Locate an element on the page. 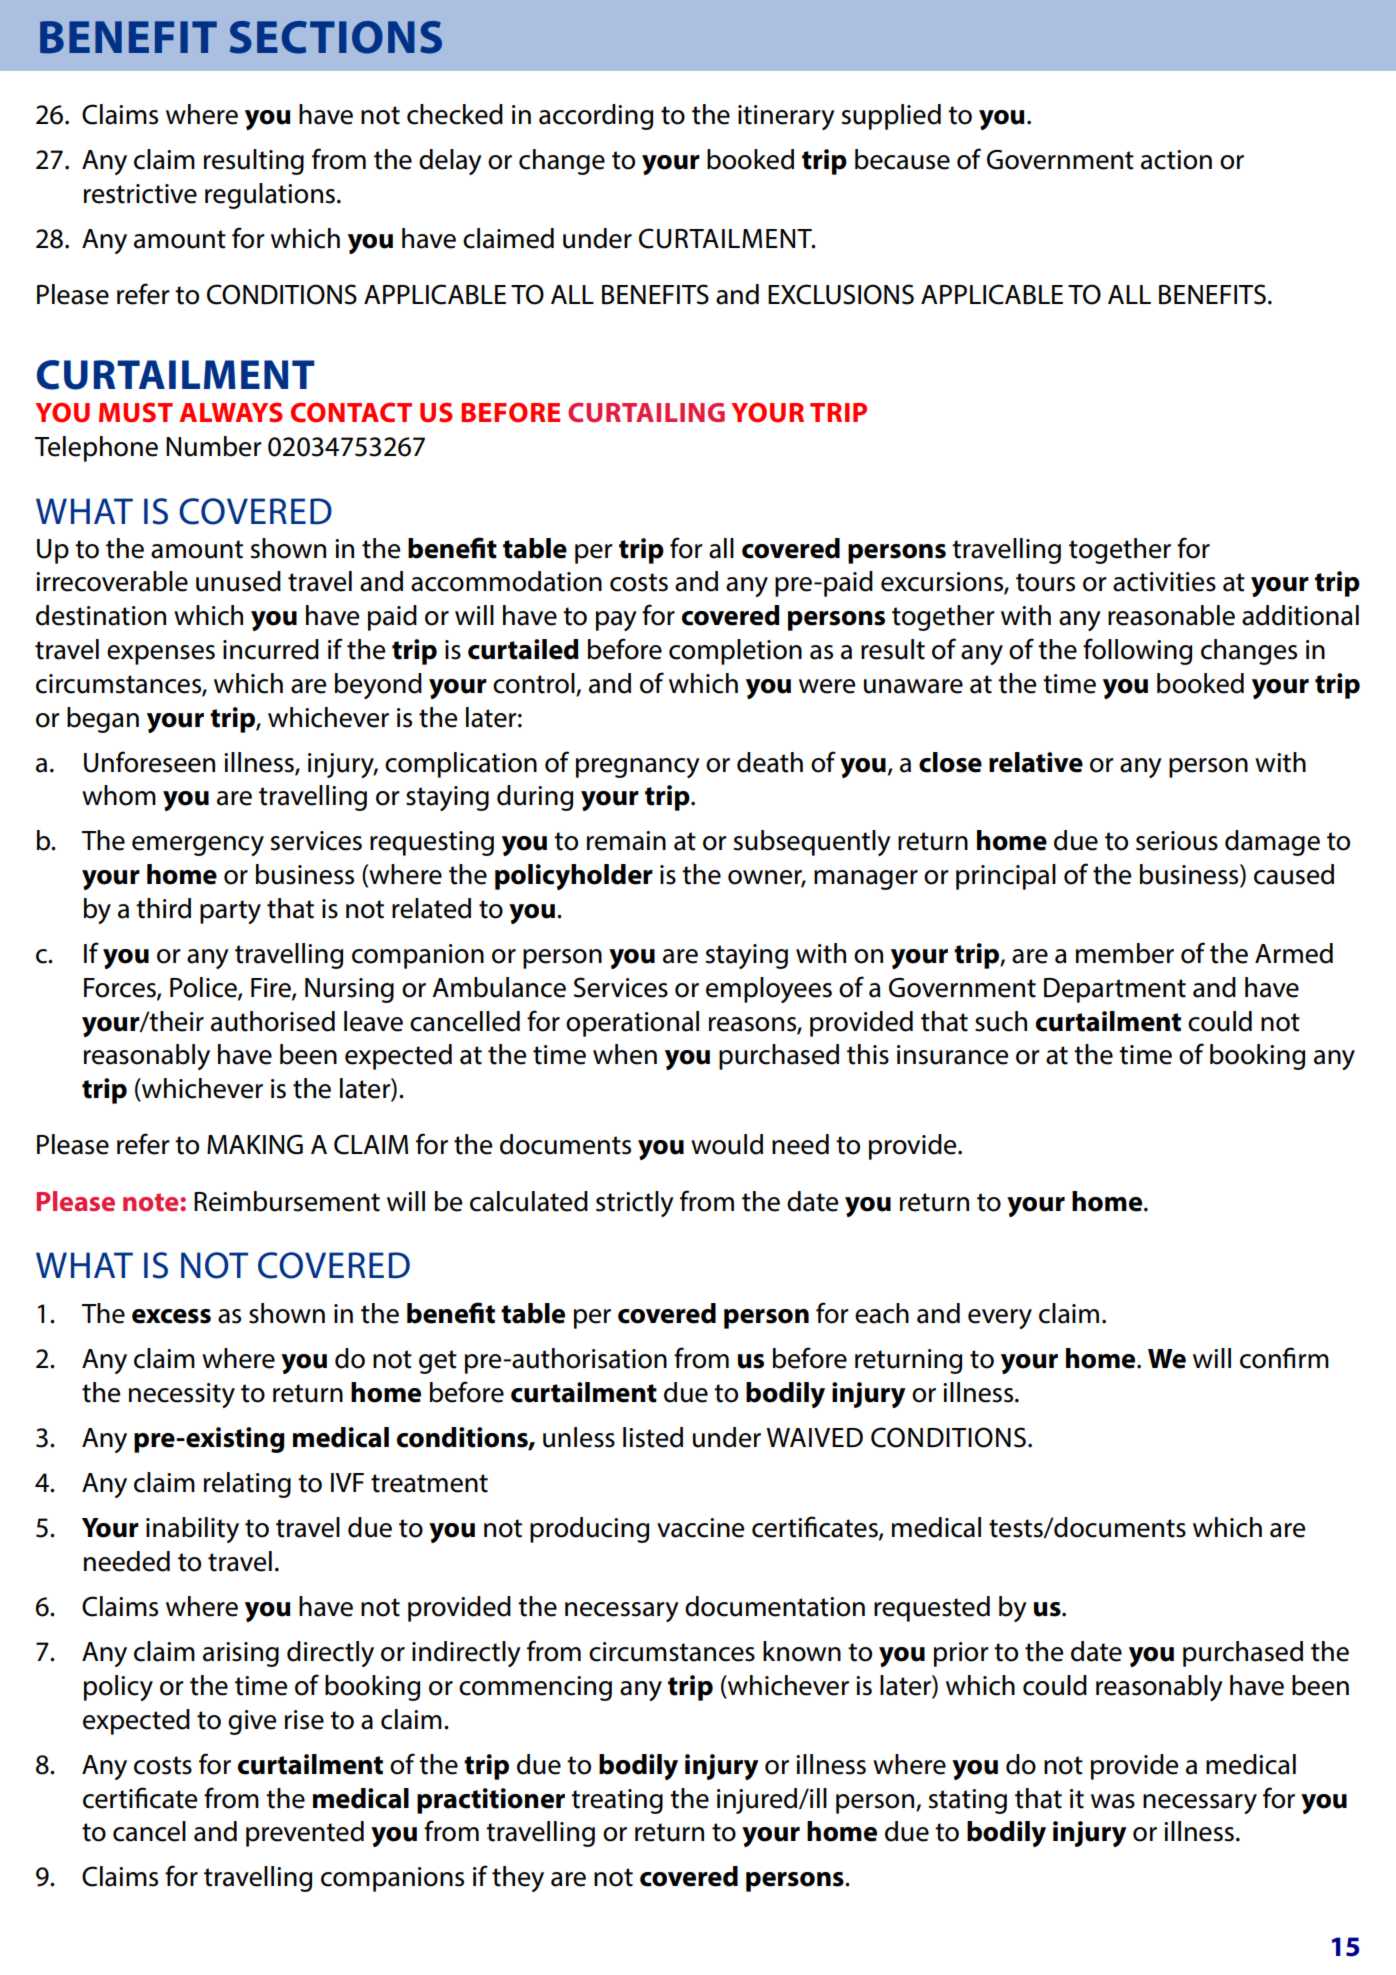 The height and width of the page is (1975, 1396). itinerary is located at coordinates (786, 117).
